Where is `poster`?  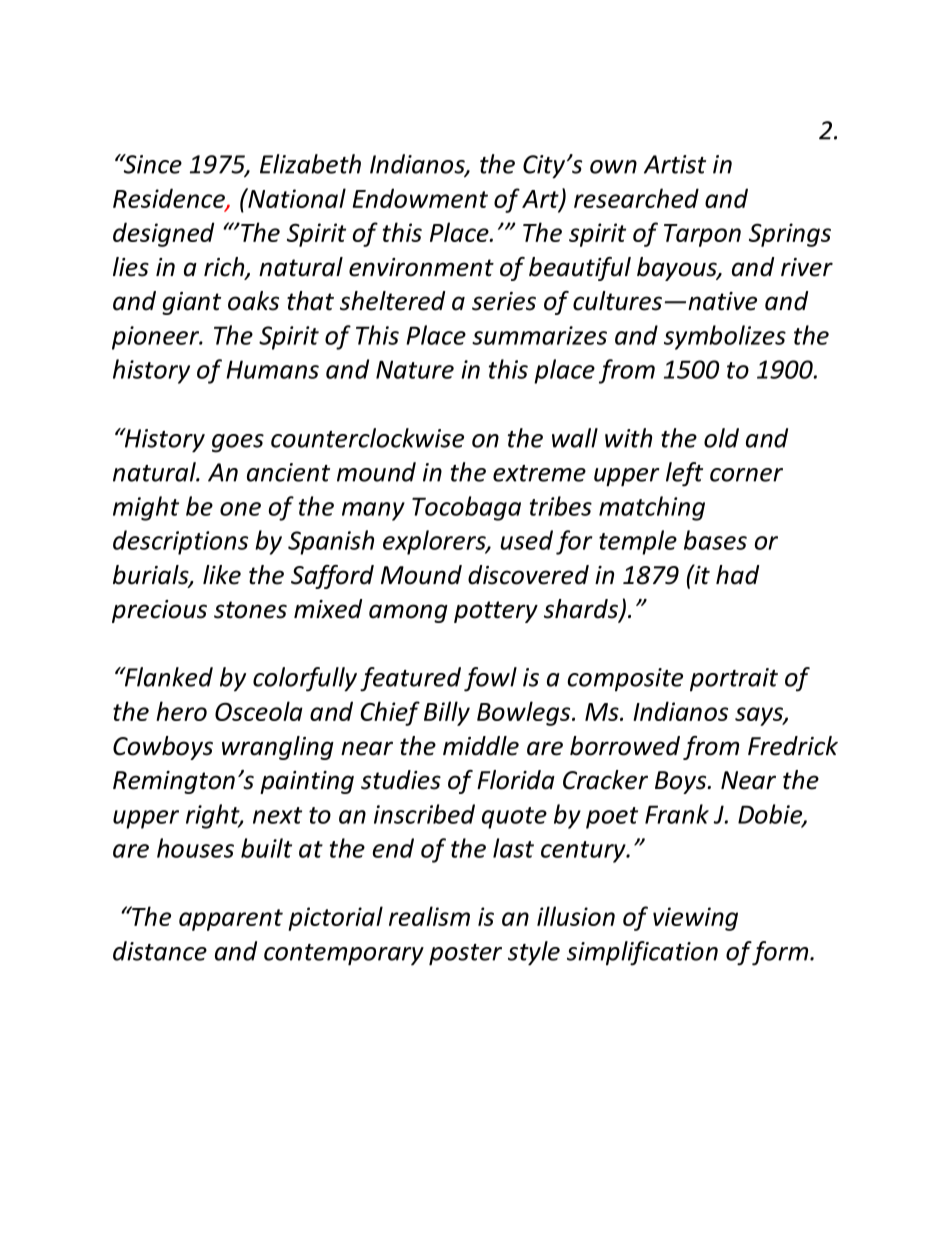
poster is located at coordinates (465, 955).
